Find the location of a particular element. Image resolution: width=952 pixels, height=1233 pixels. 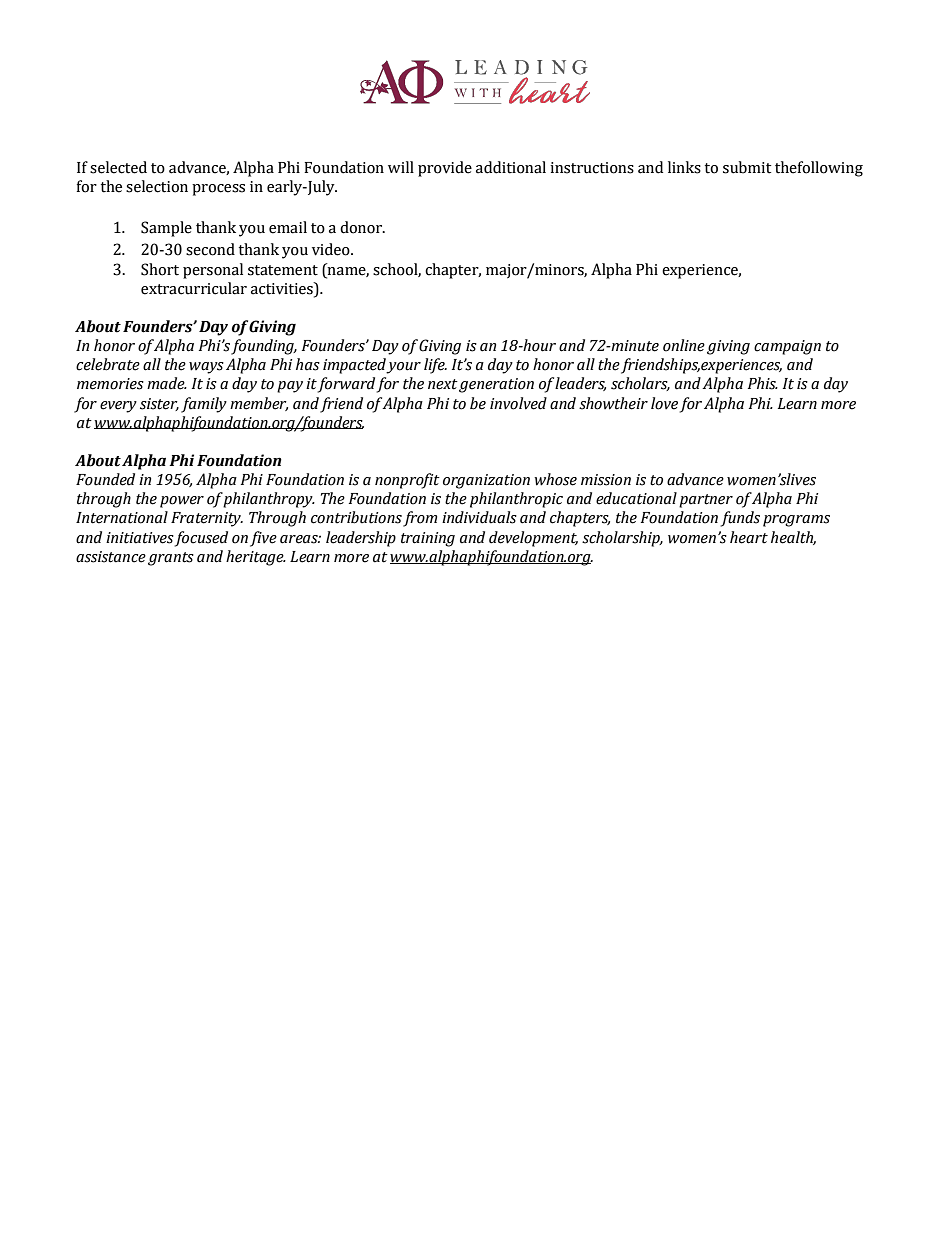

philanthropic is located at coordinates (516, 500).
